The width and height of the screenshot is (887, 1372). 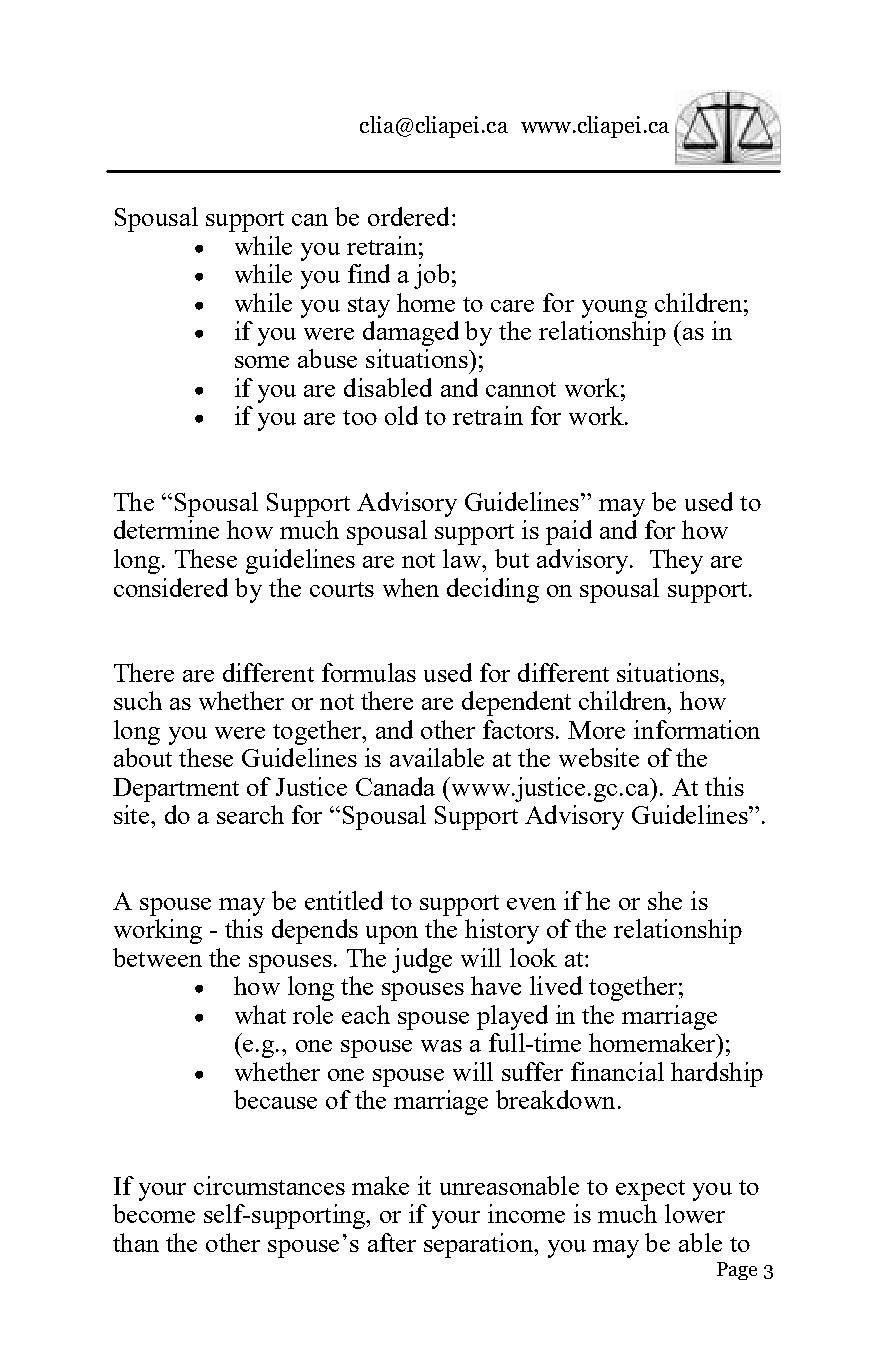 What do you see at coordinates (157, 957) in the screenshot?
I see `between` at bounding box center [157, 957].
